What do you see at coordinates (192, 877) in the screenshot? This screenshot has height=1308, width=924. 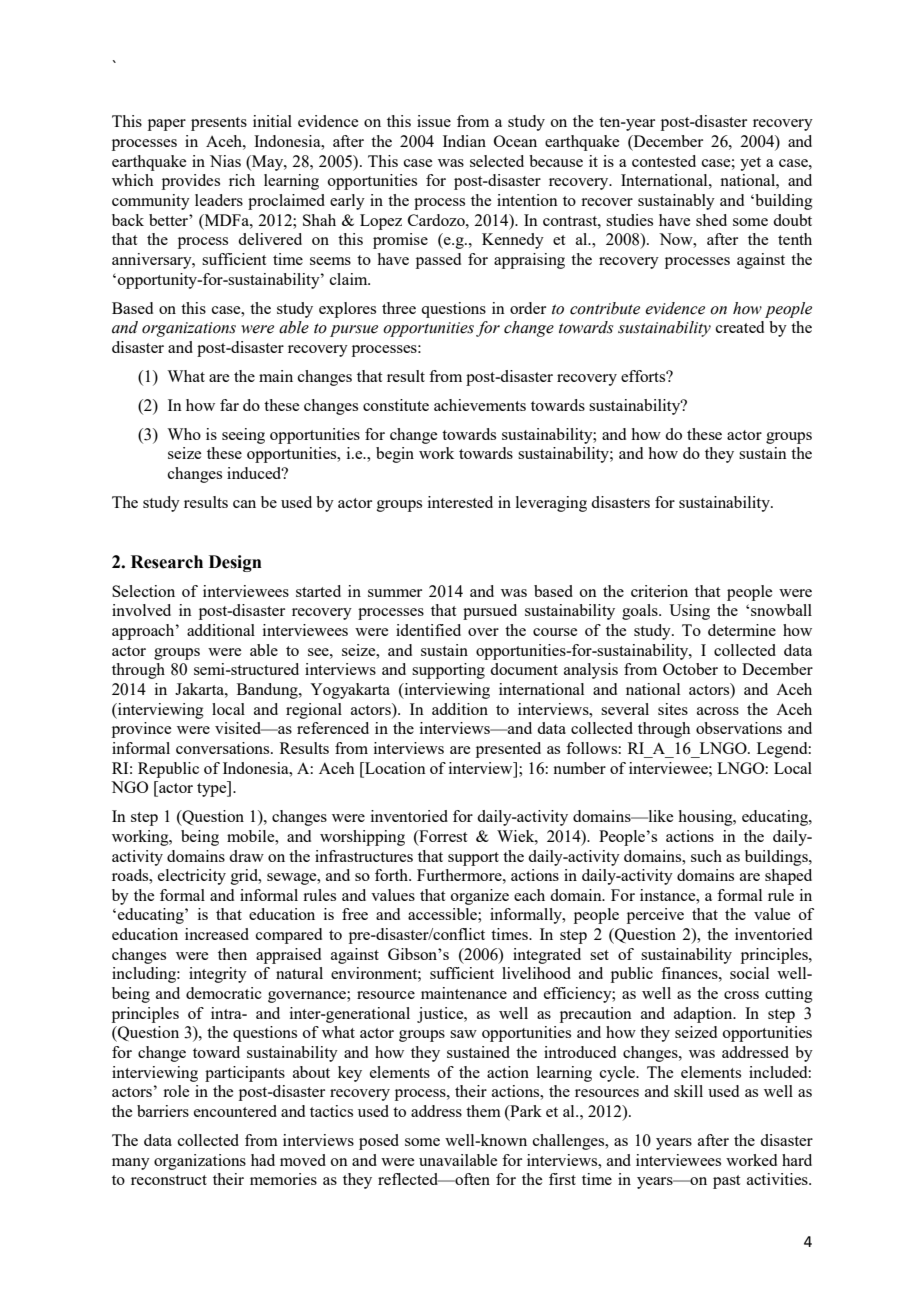 I see `electricity` at bounding box center [192, 877].
